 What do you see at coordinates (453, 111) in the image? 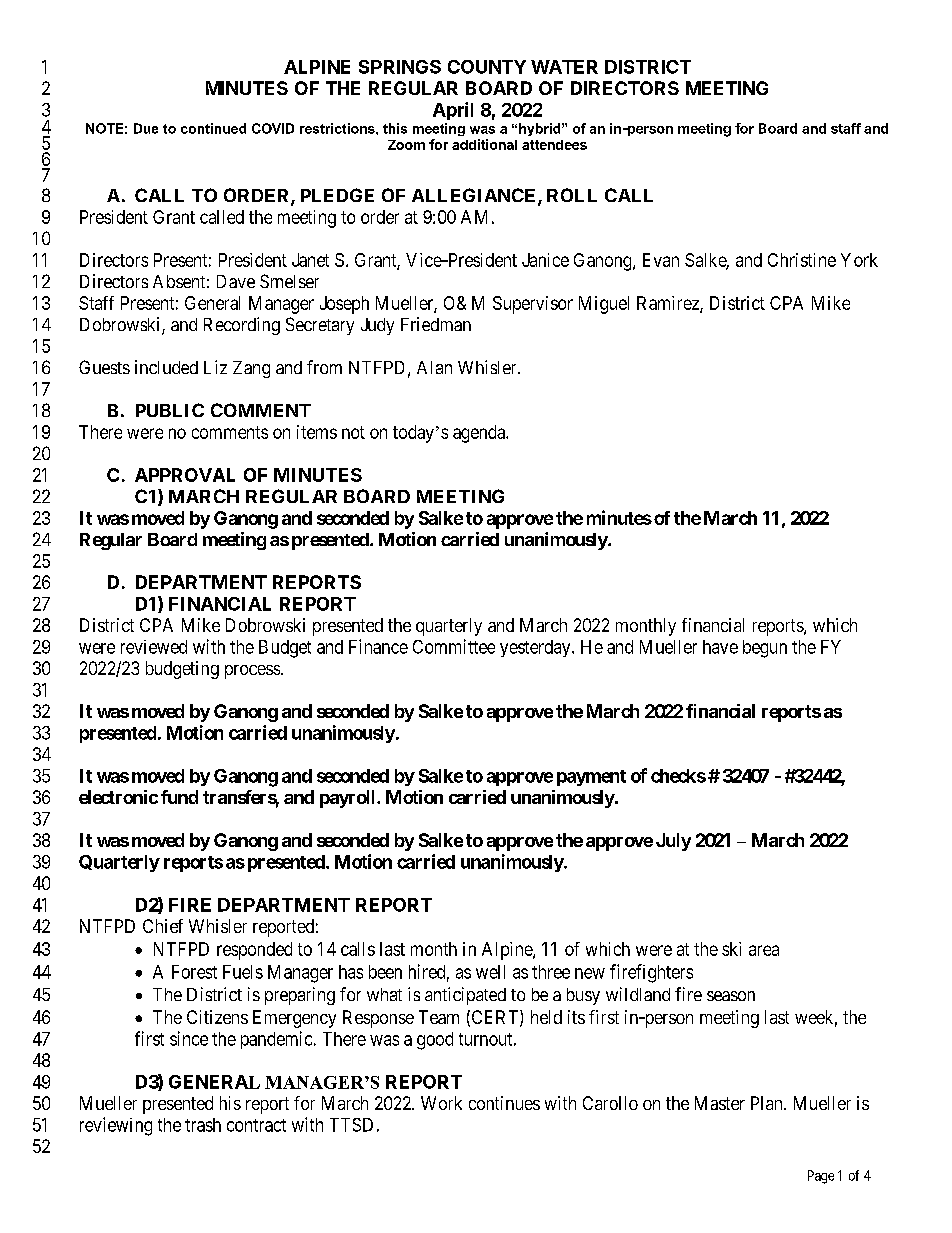
I see `April` at bounding box center [453, 111].
